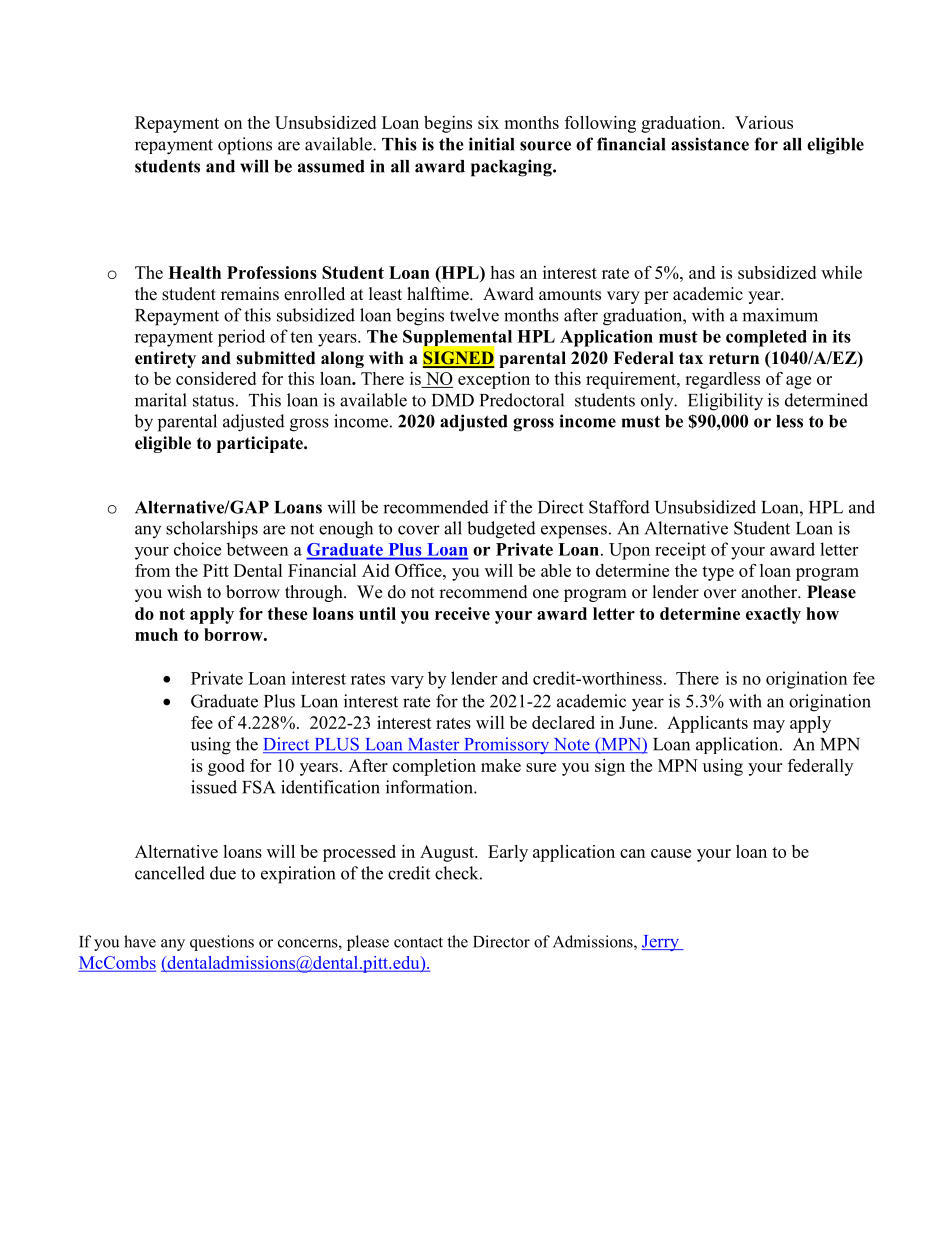 Image resolution: width=952 pixels, height=1233 pixels. I want to click on budgeted, so click(501, 530).
